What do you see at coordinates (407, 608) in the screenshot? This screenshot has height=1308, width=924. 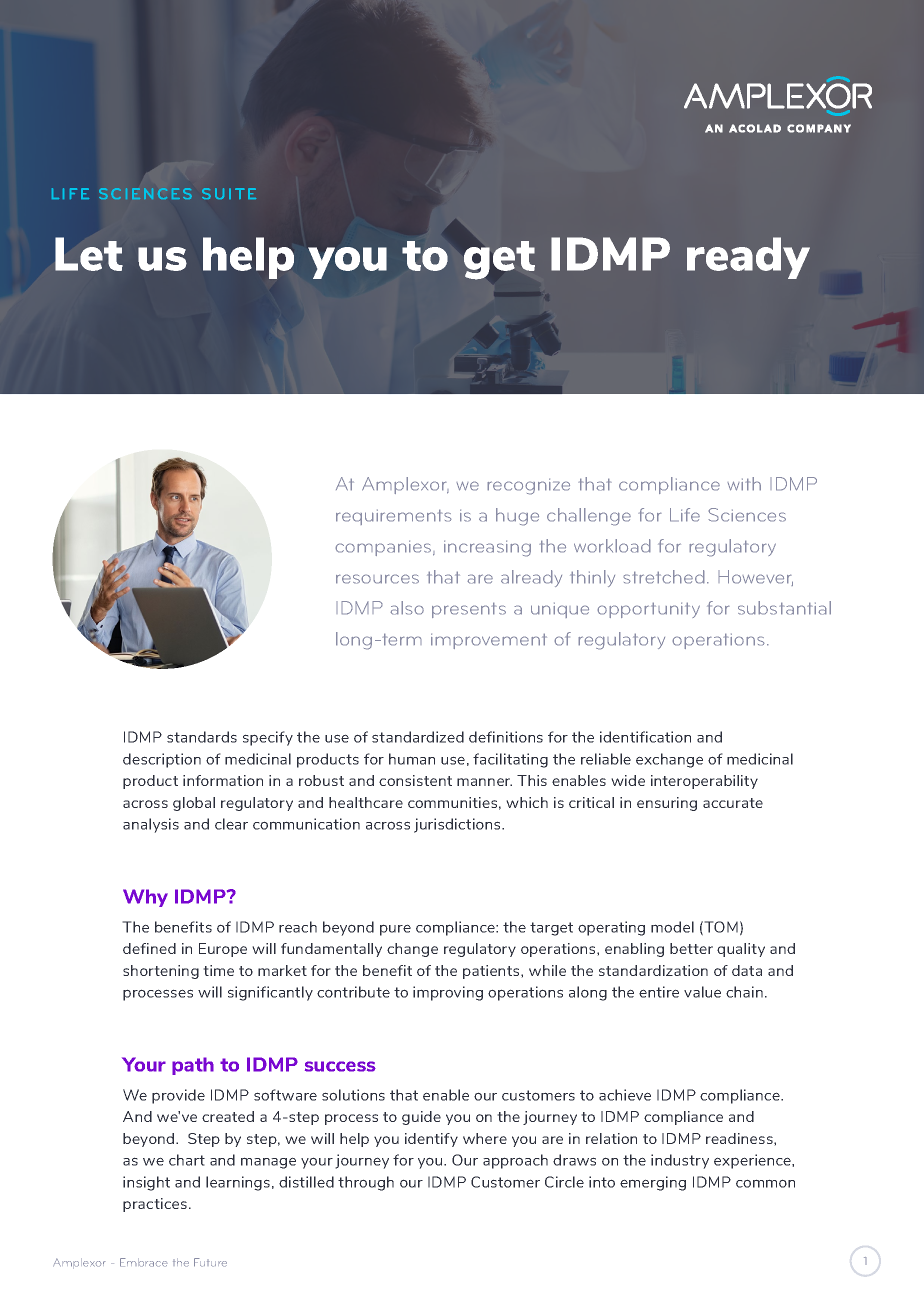 I see `also` at bounding box center [407, 608].
